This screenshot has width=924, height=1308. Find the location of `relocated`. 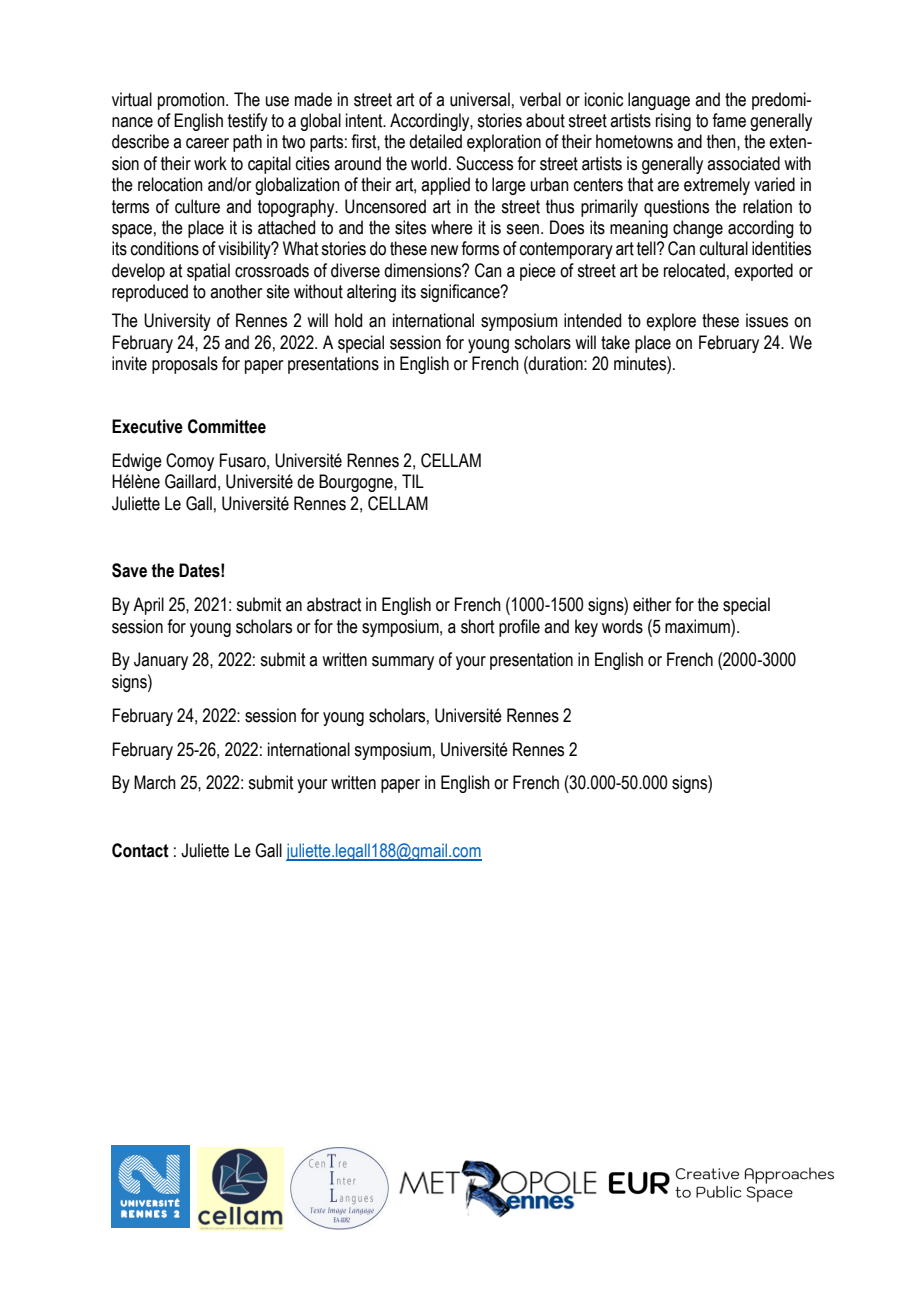

relocated is located at coordinates (694, 270).
